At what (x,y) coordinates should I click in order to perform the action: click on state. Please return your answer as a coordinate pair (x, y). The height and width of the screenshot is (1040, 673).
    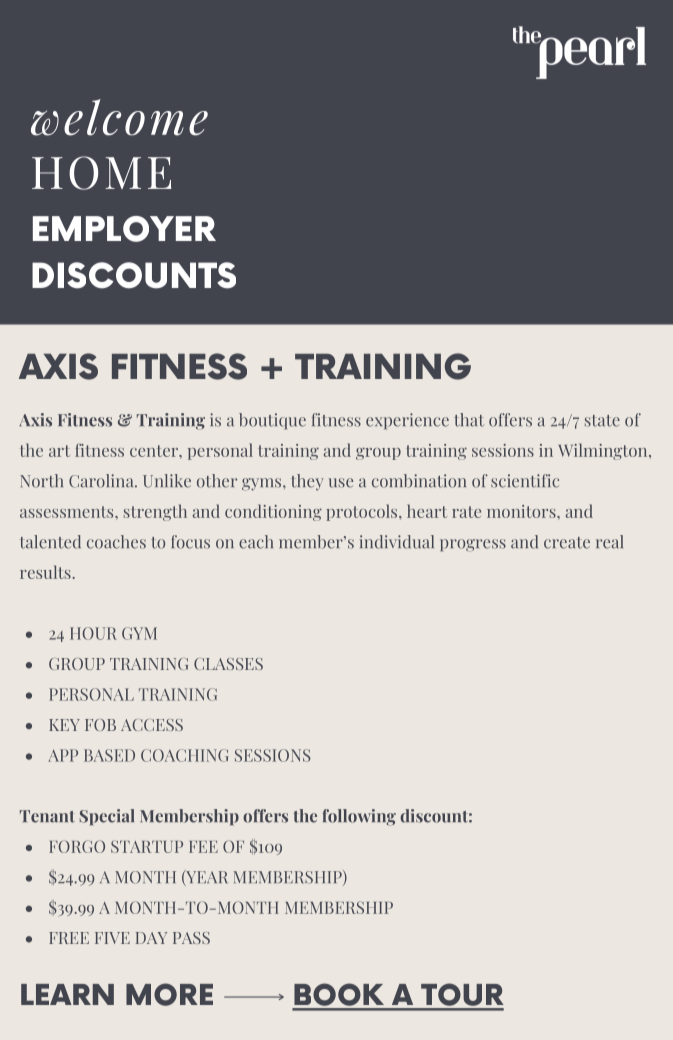
    Looking at the image, I should click on (602, 421).
